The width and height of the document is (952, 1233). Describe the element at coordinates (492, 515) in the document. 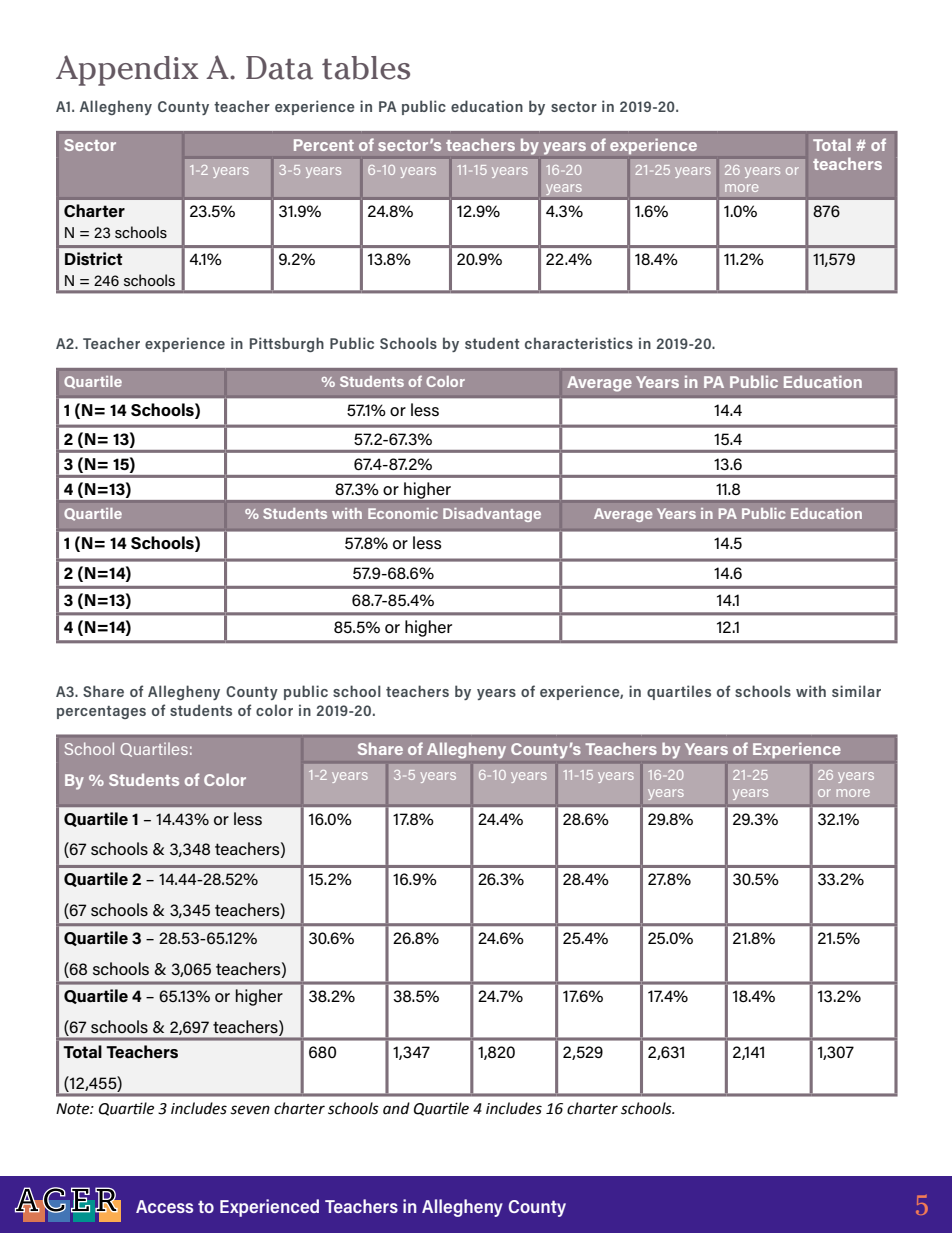

I see `Disadvantage` at that location.
